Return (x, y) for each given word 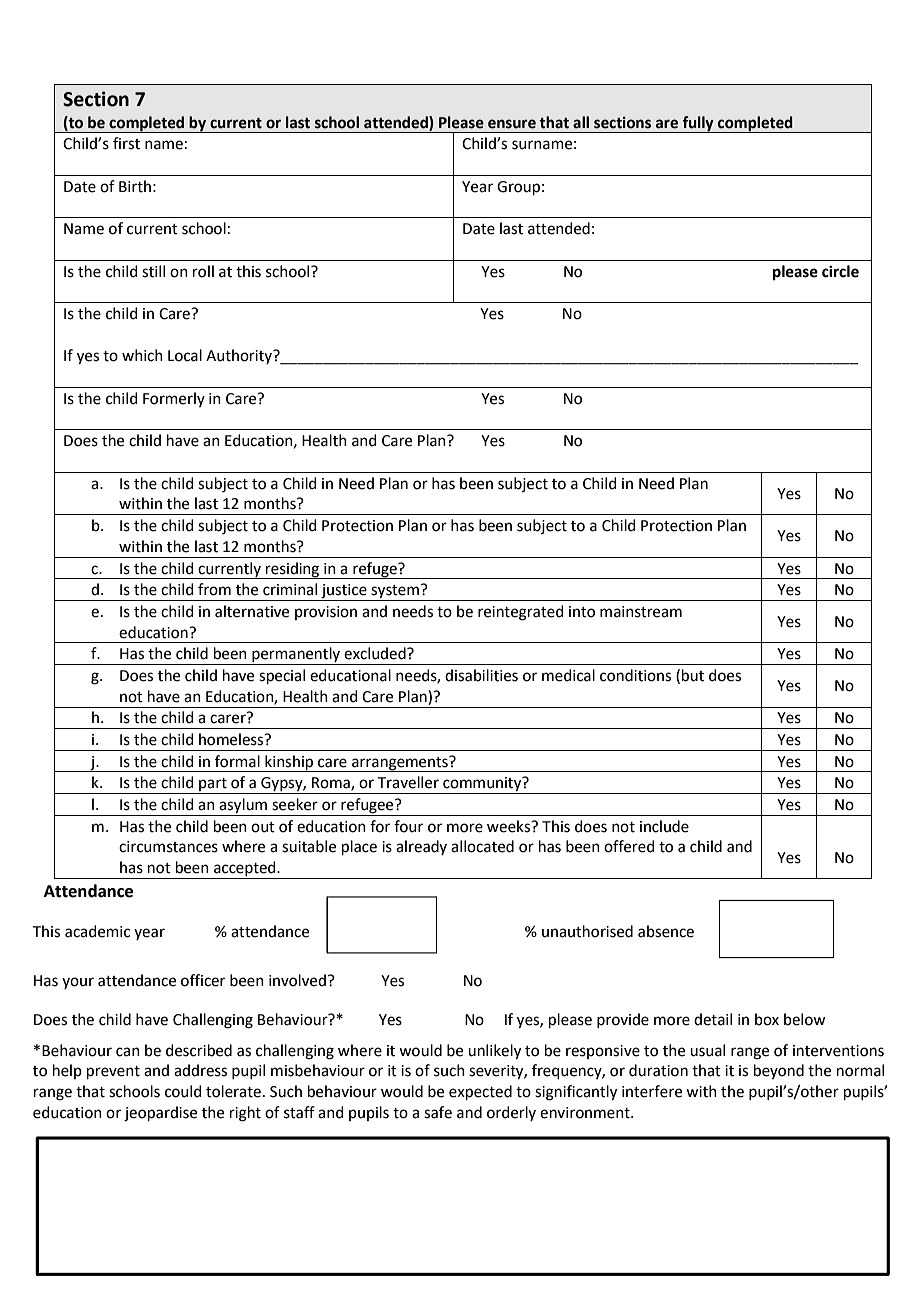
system (395, 593)
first (126, 143)
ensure (512, 124)
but (693, 675)
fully (698, 124)
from (214, 589)
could (183, 1091)
